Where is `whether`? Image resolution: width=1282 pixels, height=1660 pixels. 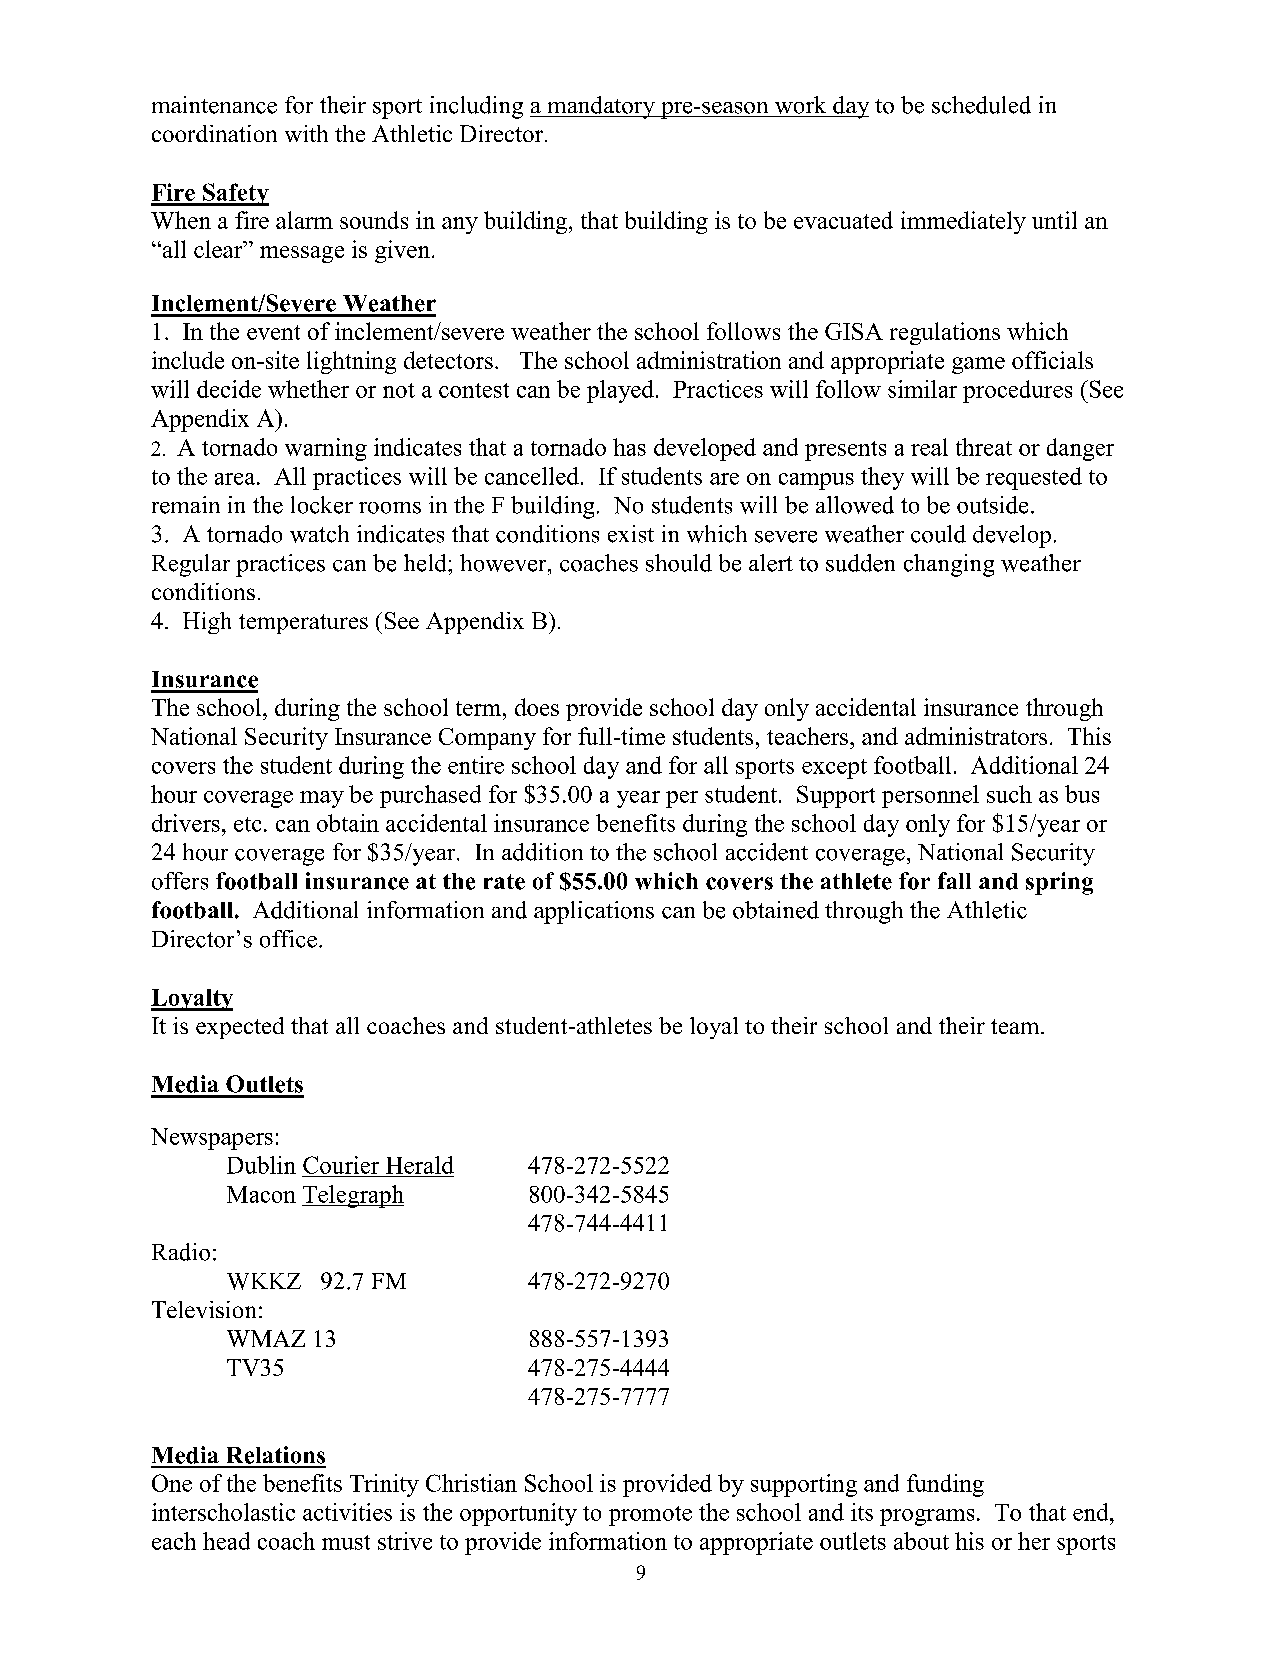
whether is located at coordinates (308, 389).
